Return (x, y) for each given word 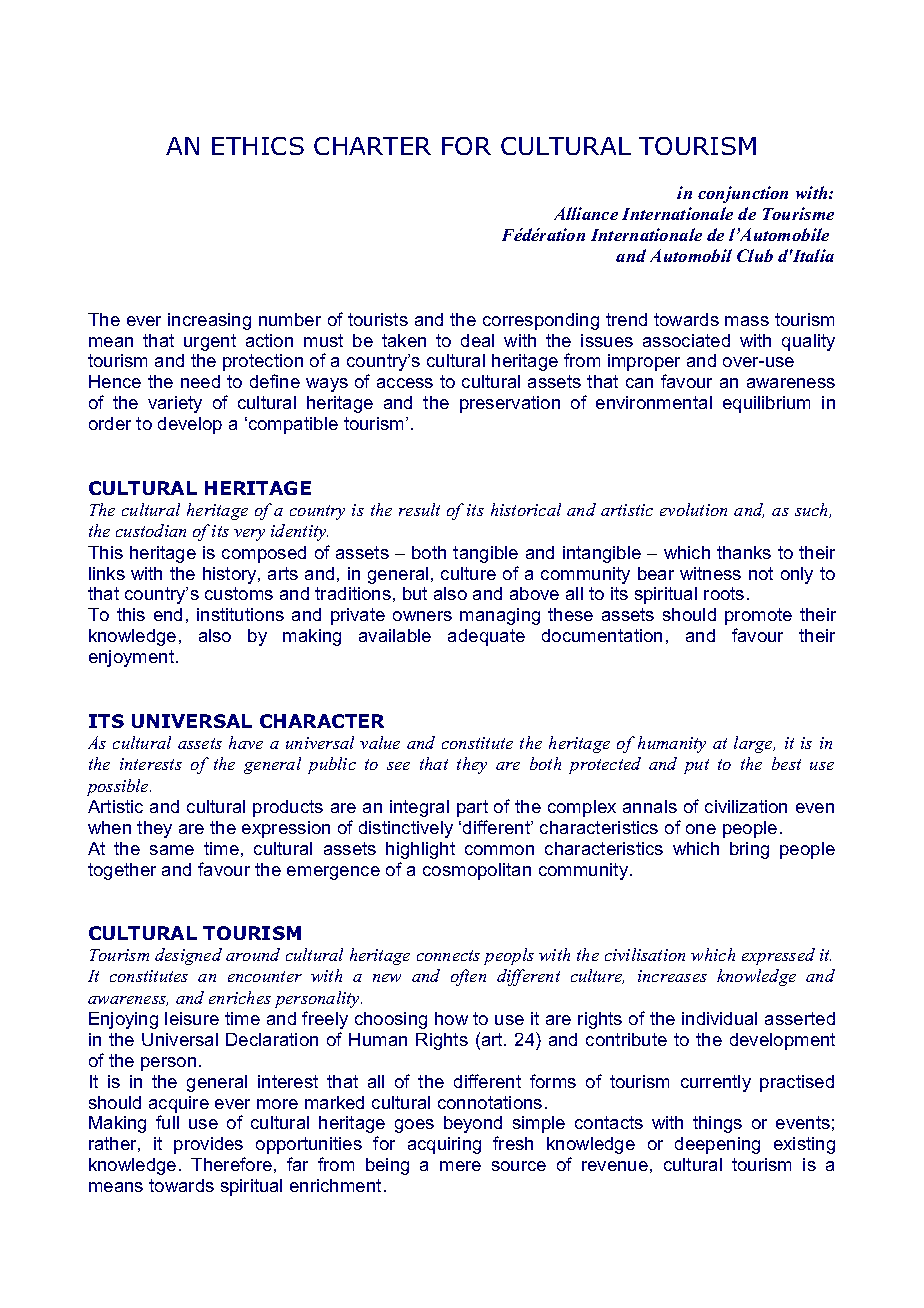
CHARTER (372, 146)
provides (208, 1145)
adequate (486, 637)
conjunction (743, 194)
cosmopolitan (477, 871)
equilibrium (766, 404)
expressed (778, 956)
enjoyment (133, 658)
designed (188, 956)
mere (460, 1166)
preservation (510, 404)
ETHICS (258, 146)
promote (758, 616)
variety (175, 404)
